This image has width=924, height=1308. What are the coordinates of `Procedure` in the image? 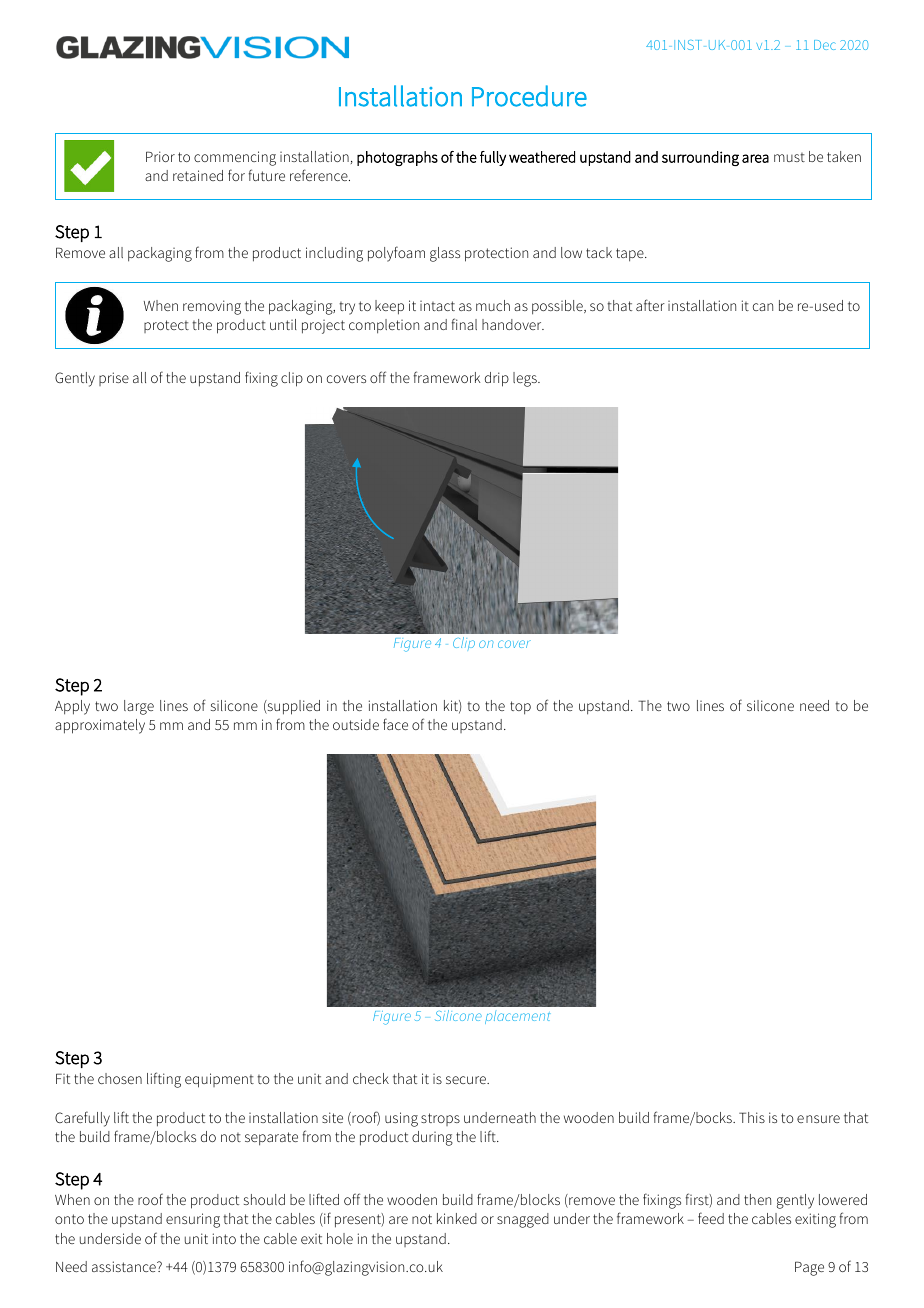 It's located at (529, 96).
